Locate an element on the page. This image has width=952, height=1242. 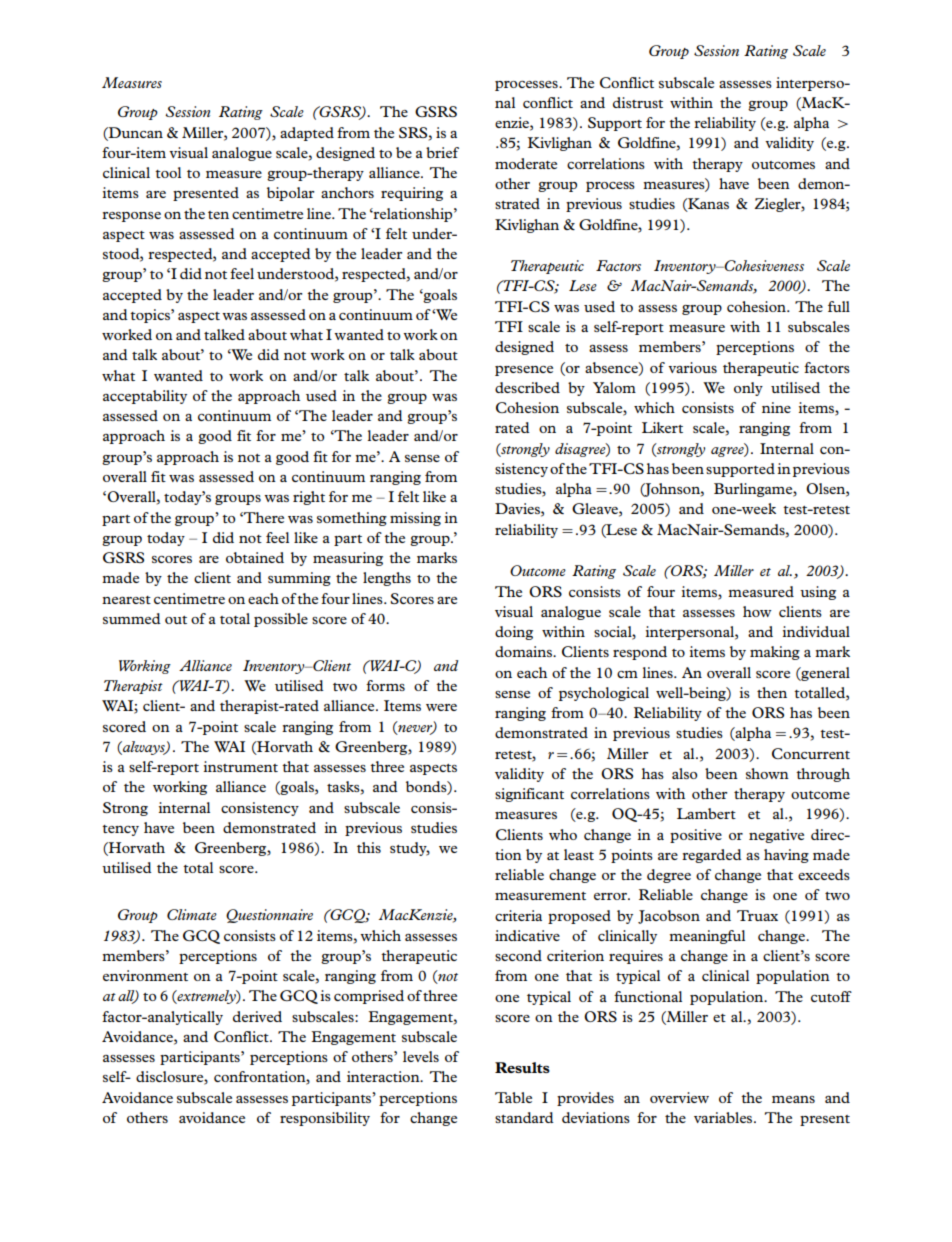
tool is located at coordinates (168, 172).
